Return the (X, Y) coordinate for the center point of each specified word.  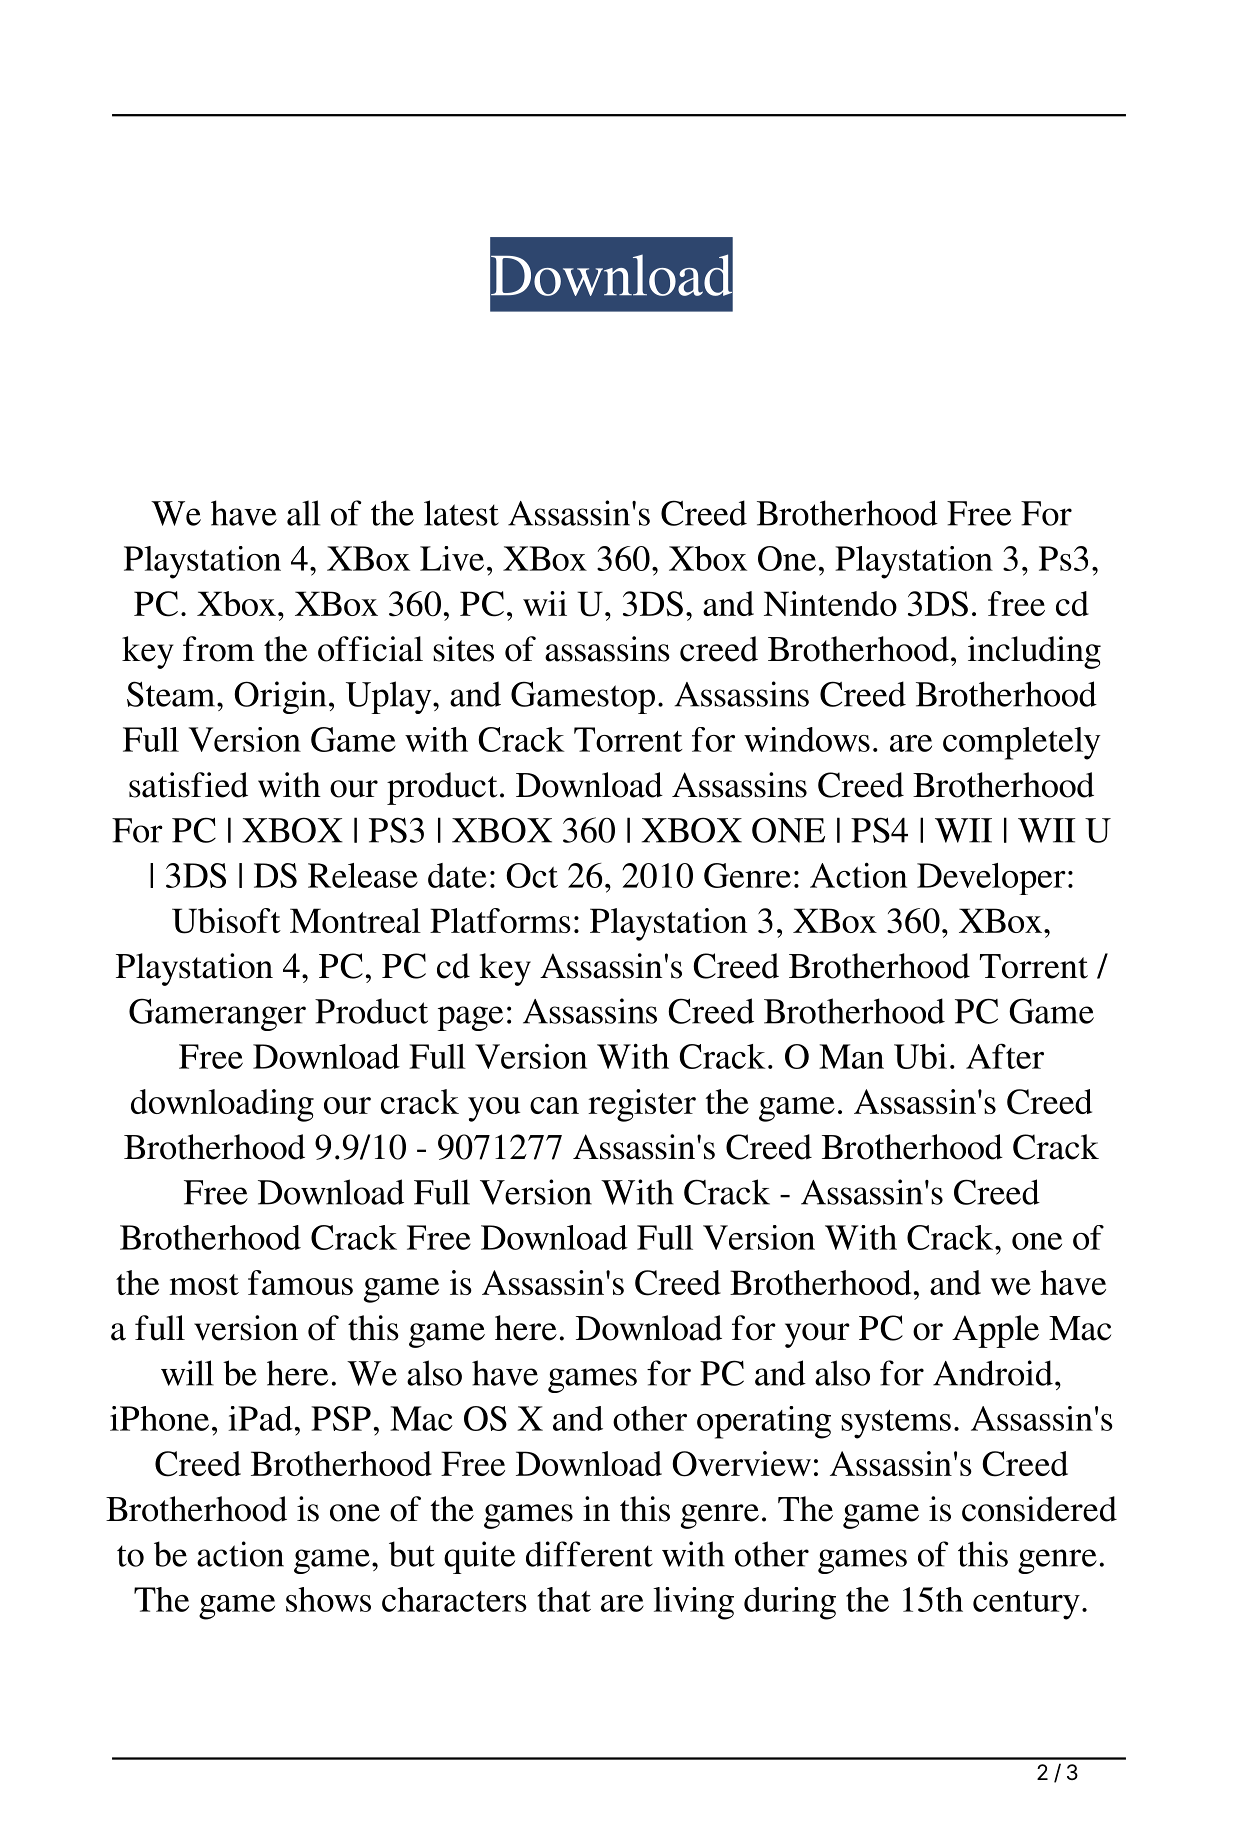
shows (328, 1599)
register (642, 1105)
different (589, 1554)
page (470, 1018)
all (303, 513)
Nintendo (830, 603)
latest (461, 513)
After (1005, 1056)
